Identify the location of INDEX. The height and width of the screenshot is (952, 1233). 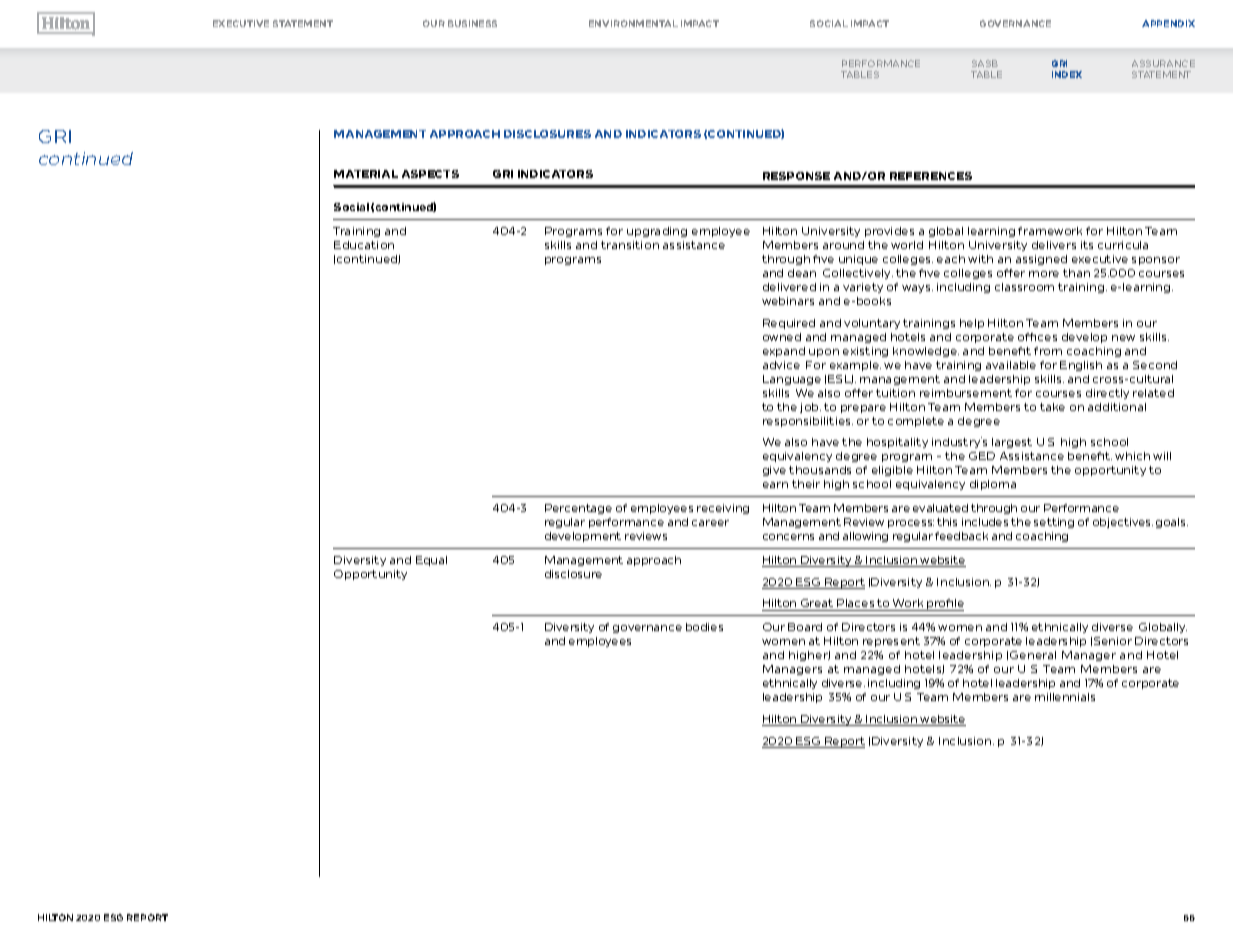
(1067, 74).
